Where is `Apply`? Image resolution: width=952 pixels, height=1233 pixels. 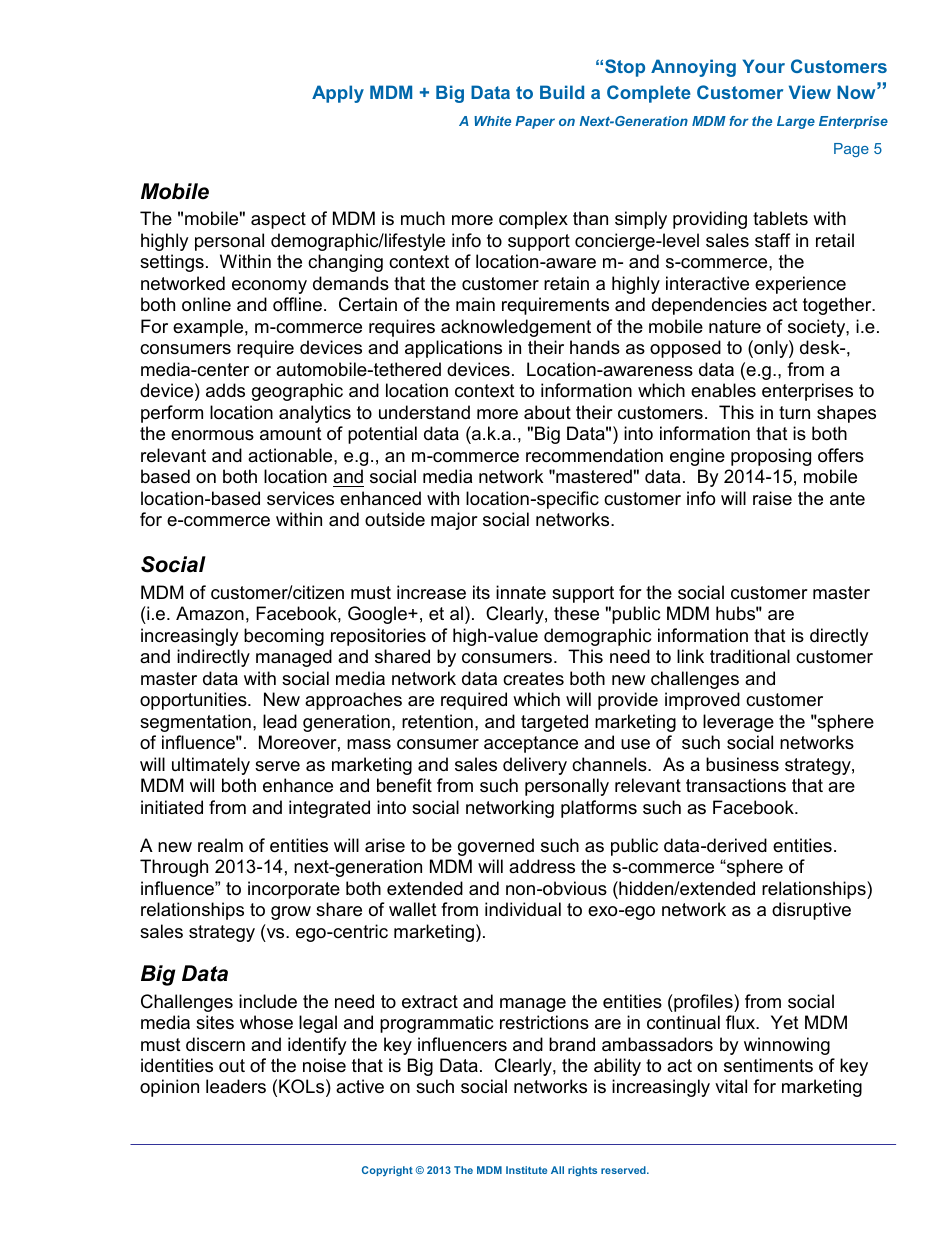
Apply is located at coordinates (338, 94).
